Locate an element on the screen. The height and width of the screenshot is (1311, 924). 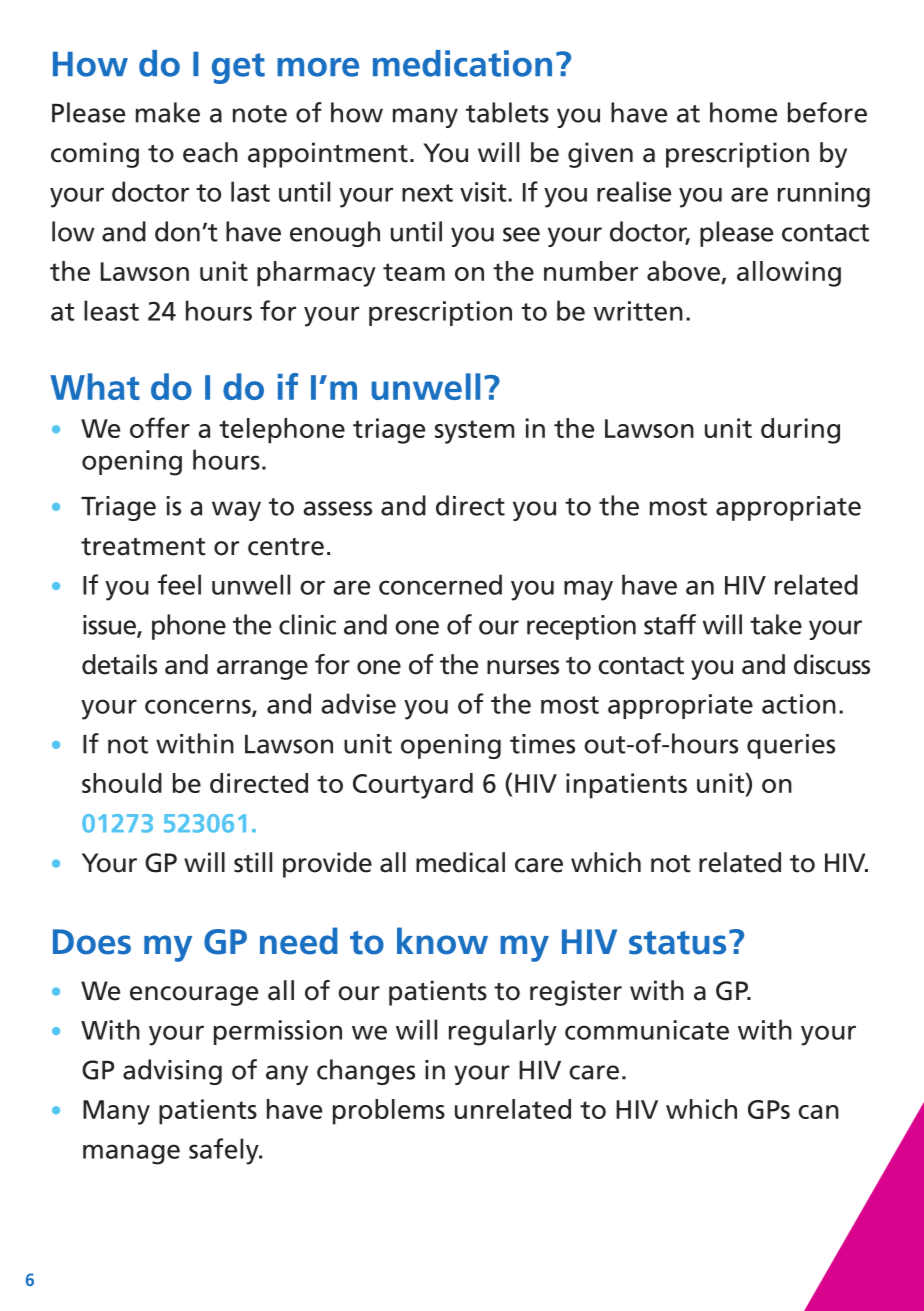
system is located at coordinates (474, 432).
